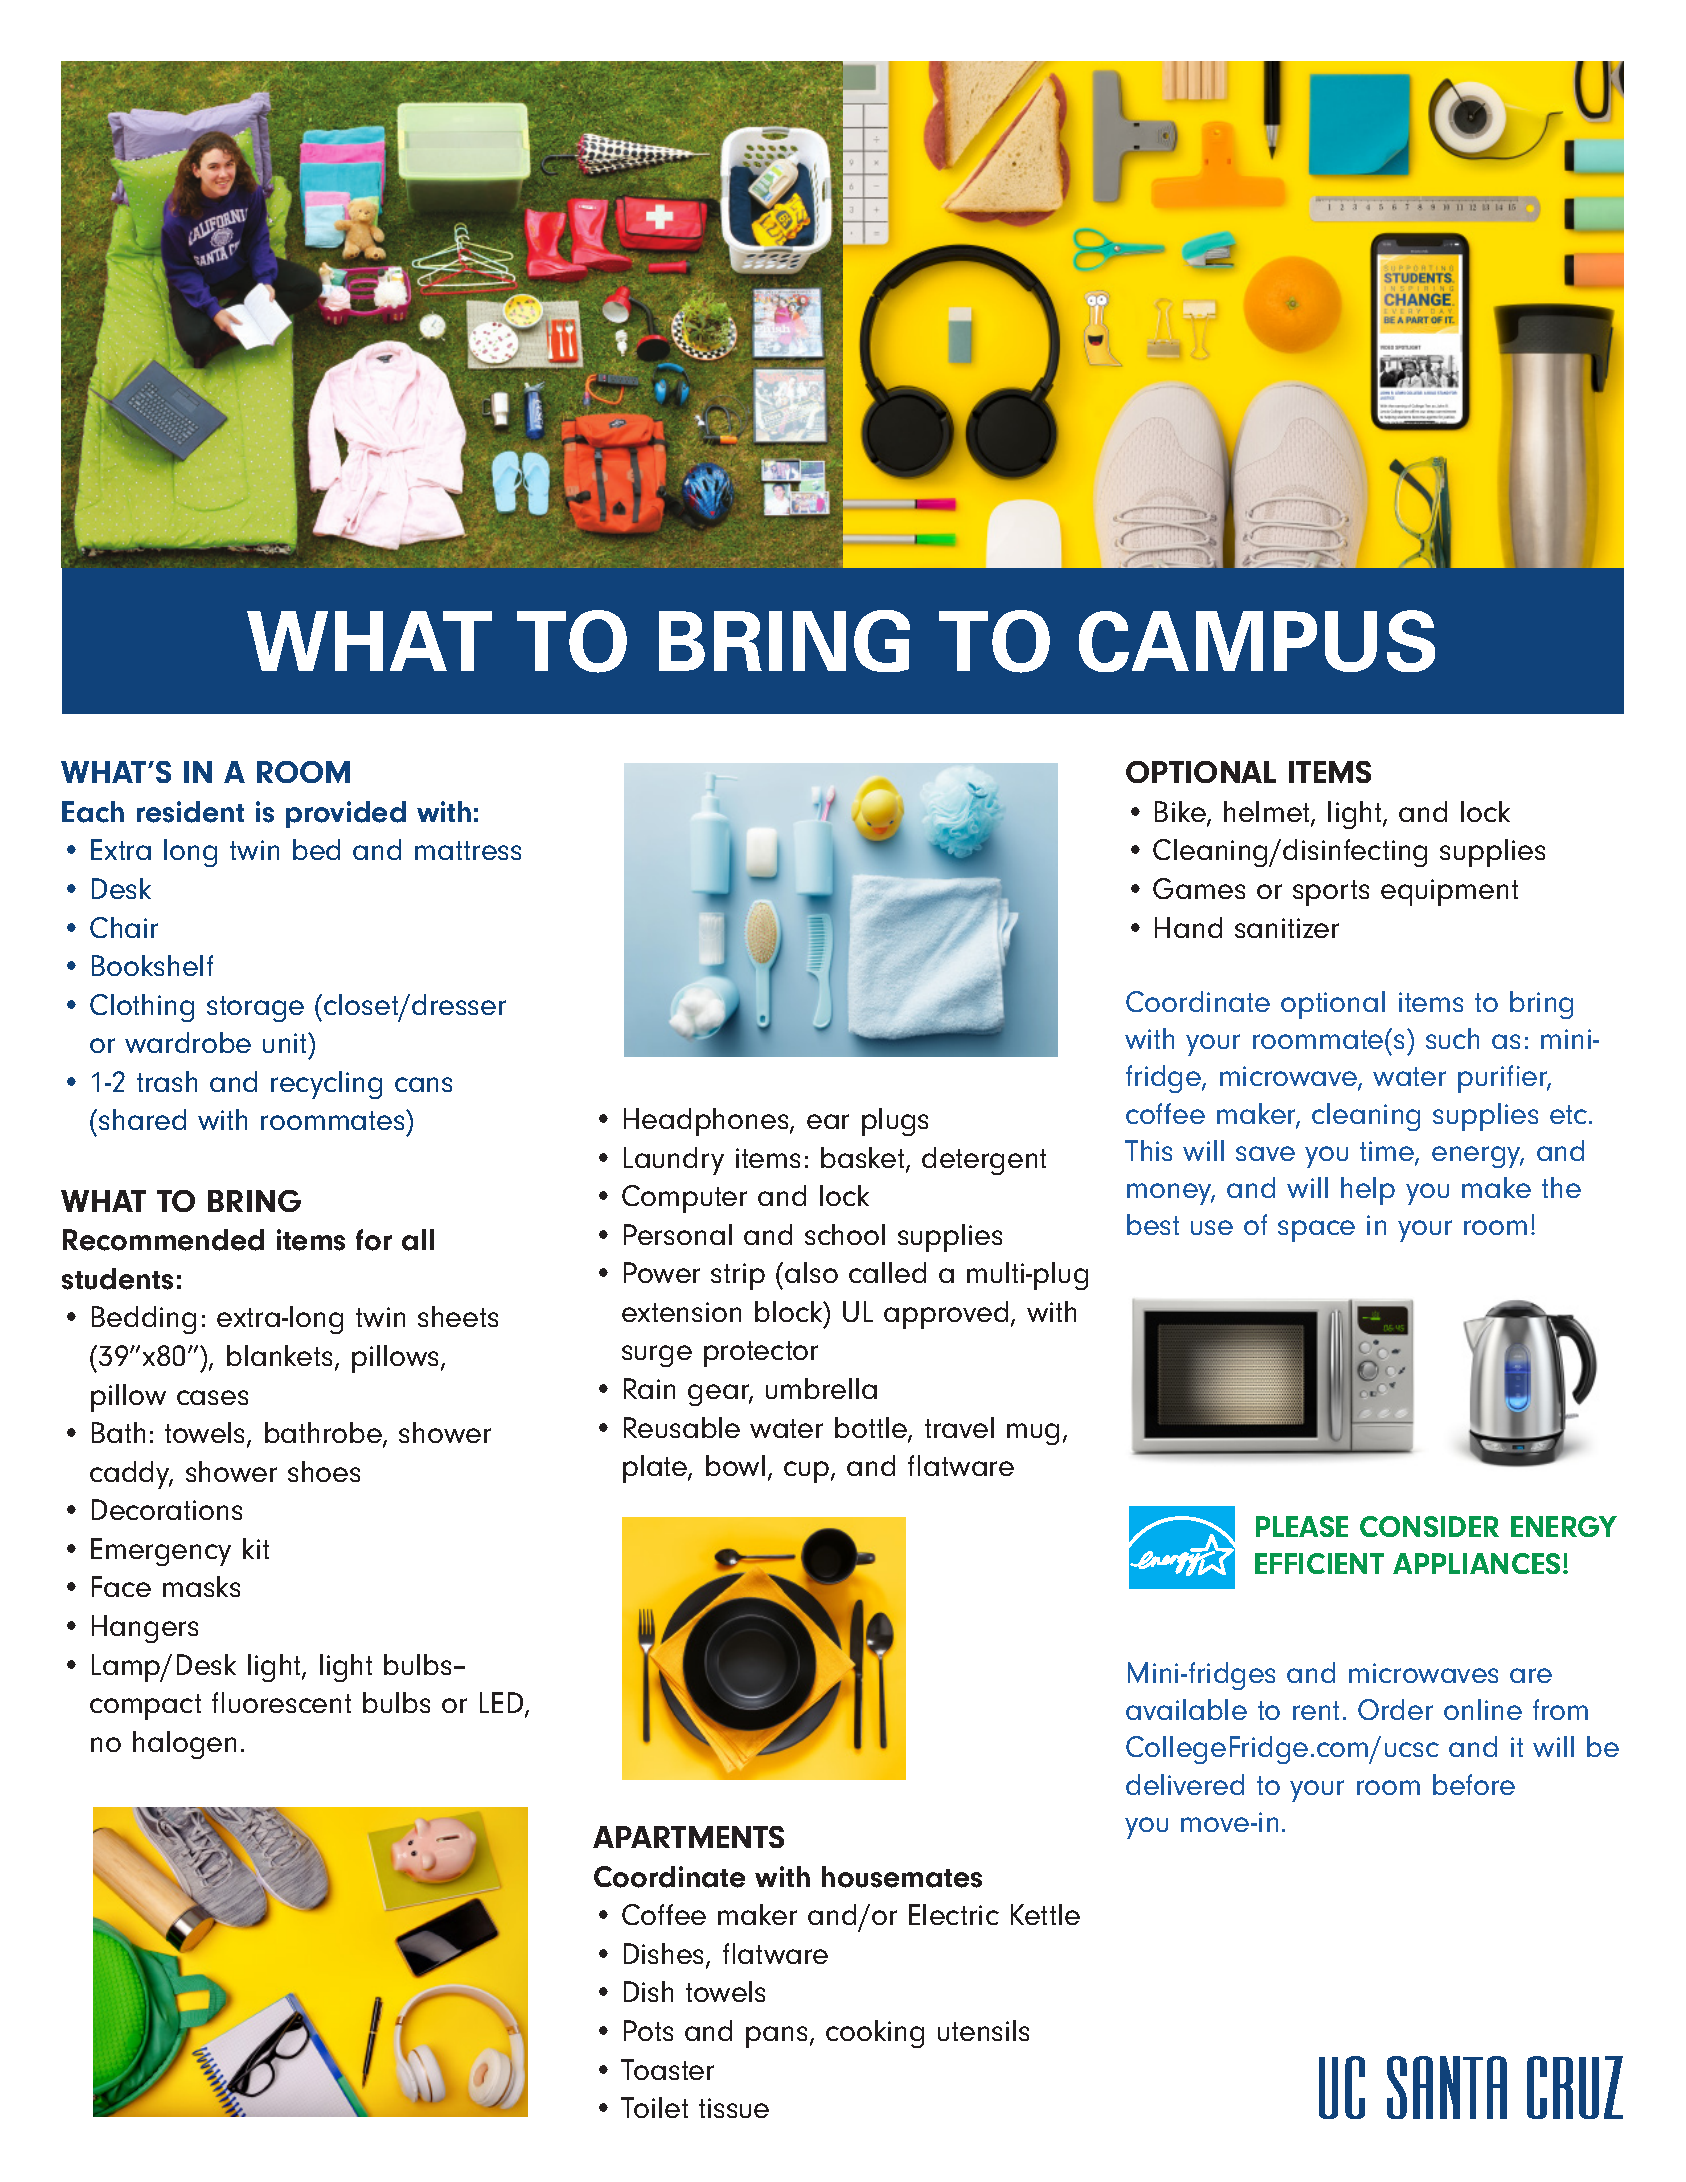 The image size is (1686, 2182). I want to click on blankets, so click(279, 1355).
